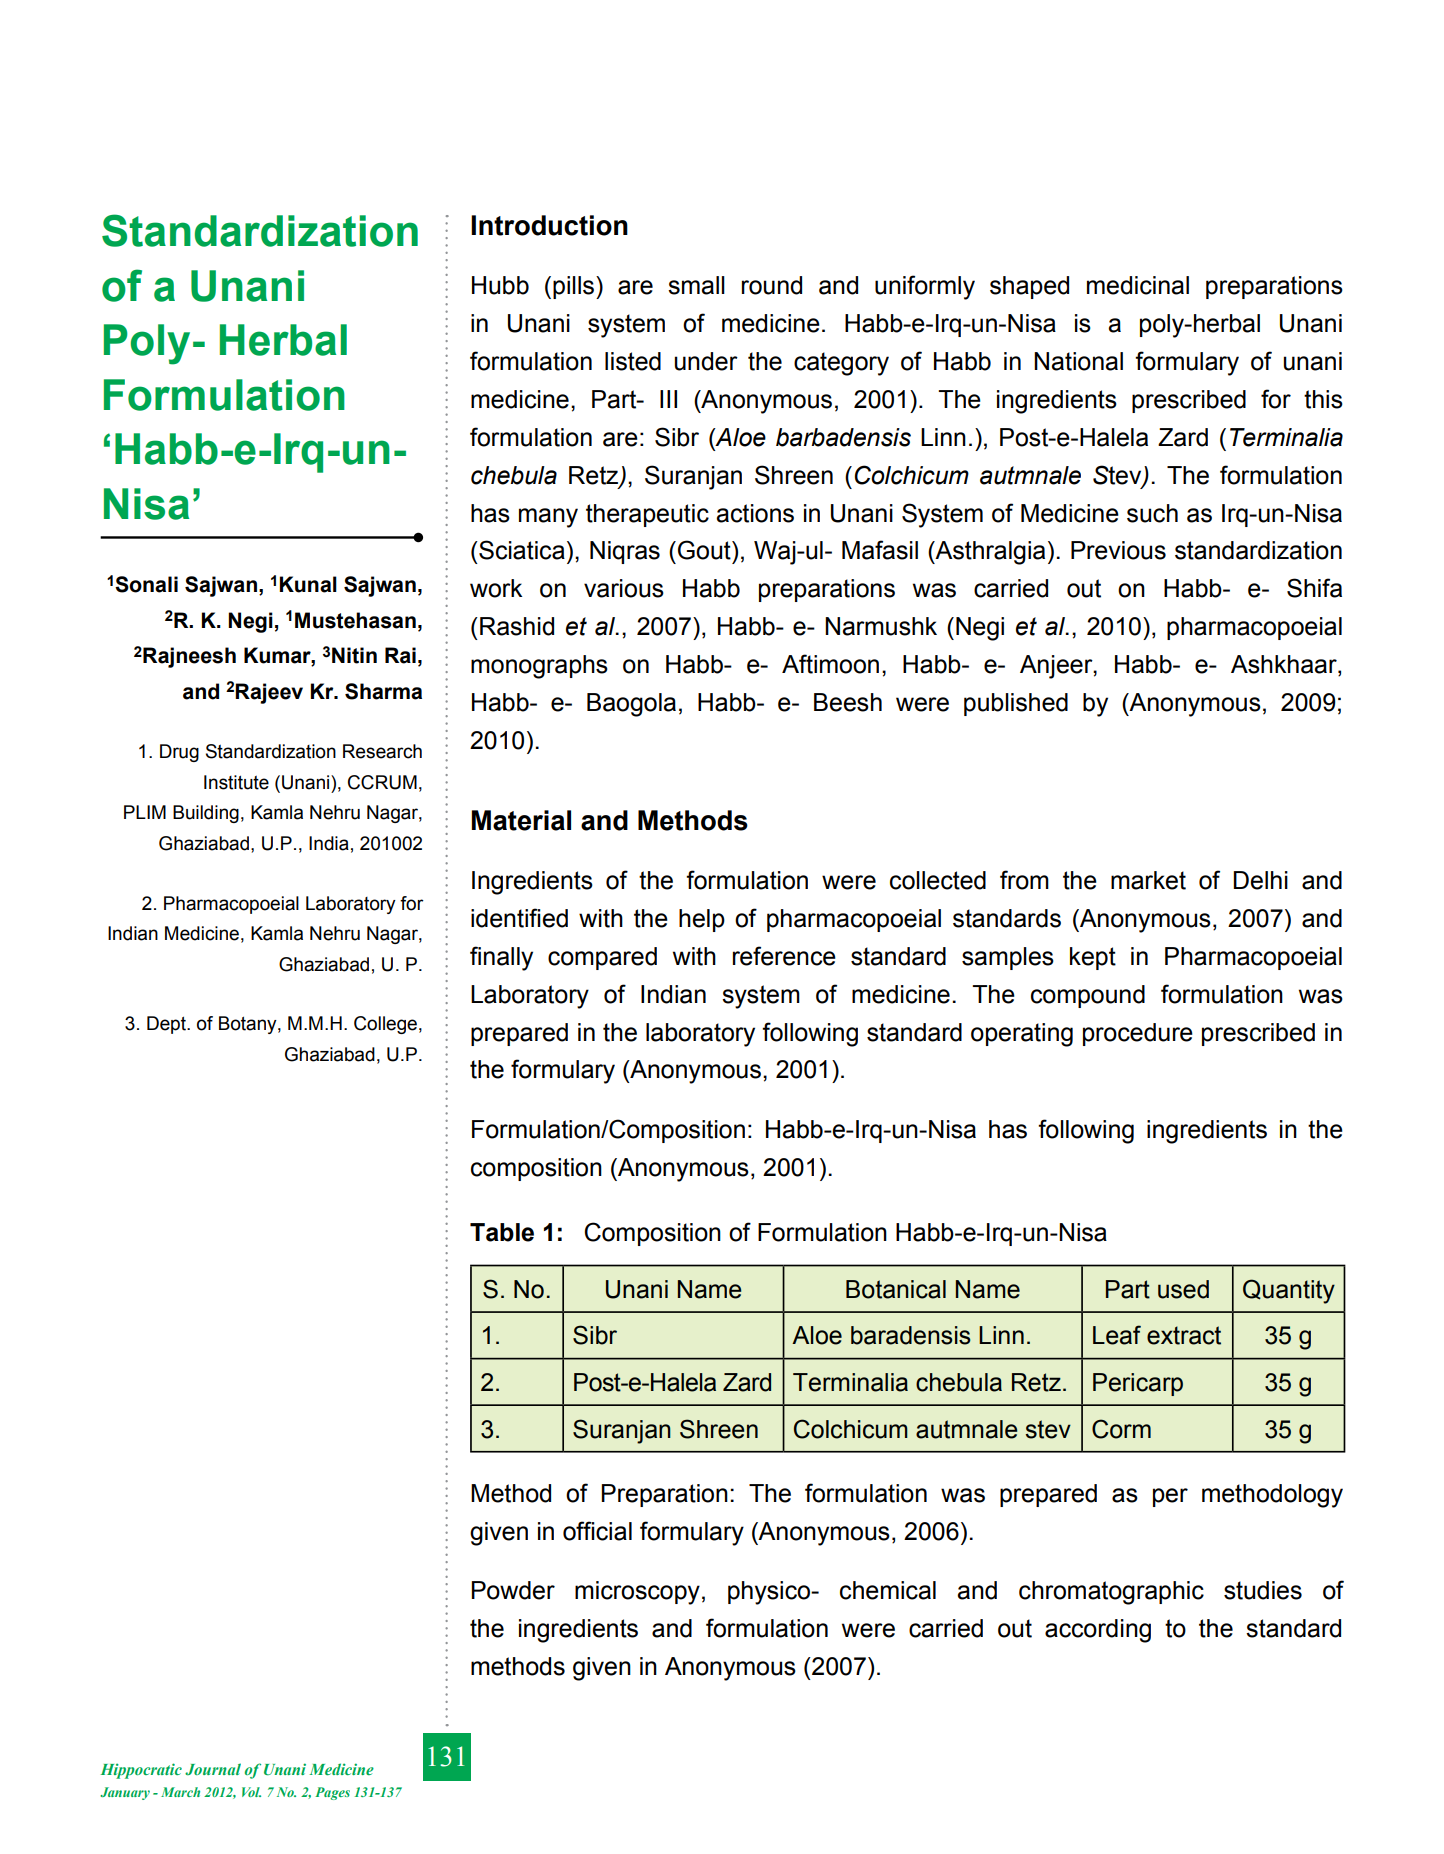 The height and width of the screenshot is (1854, 1444). What do you see at coordinates (549, 225) in the screenshot?
I see `Introduction` at bounding box center [549, 225].
